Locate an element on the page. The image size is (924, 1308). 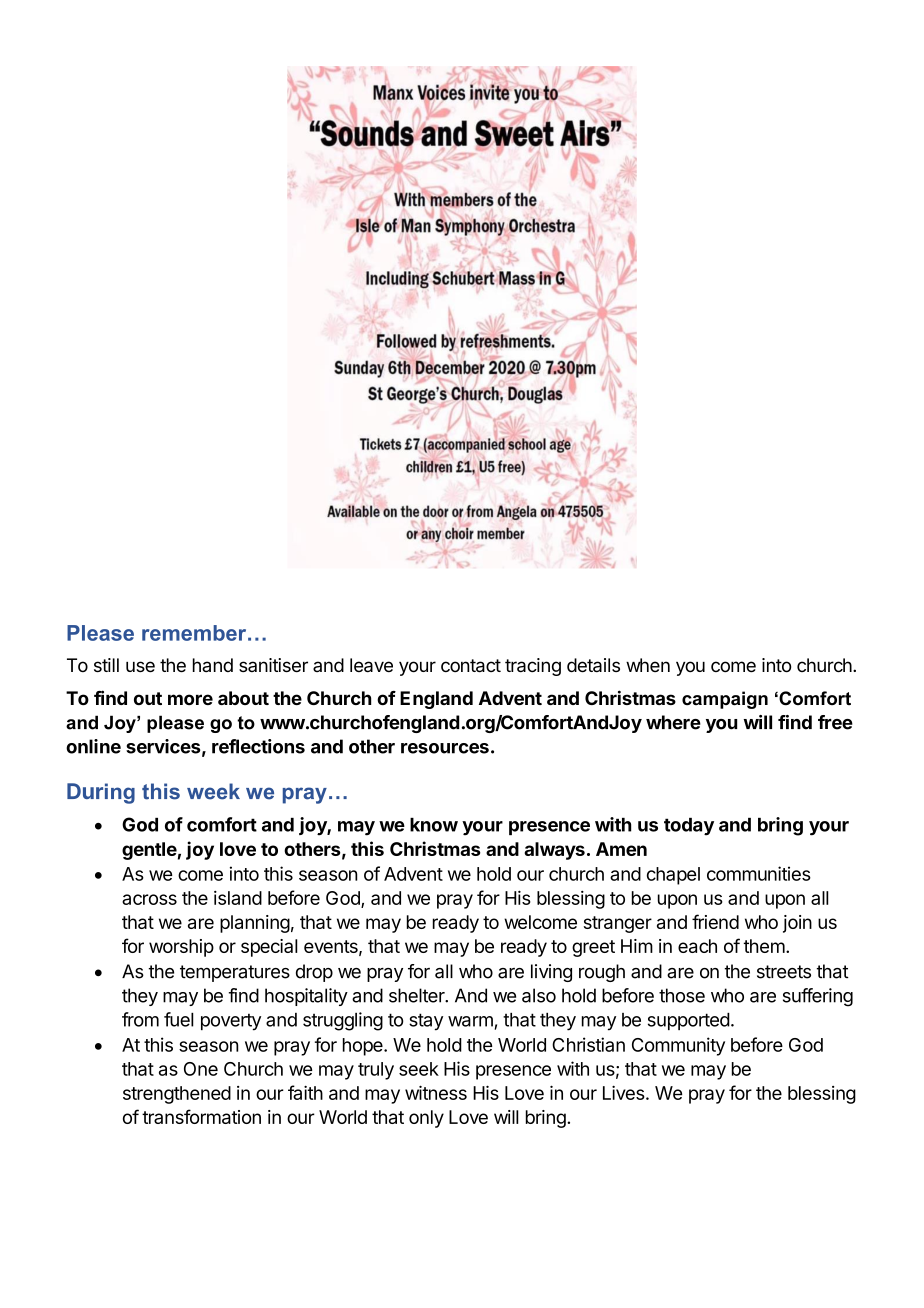
contact is located at coordinates (471, 666).
